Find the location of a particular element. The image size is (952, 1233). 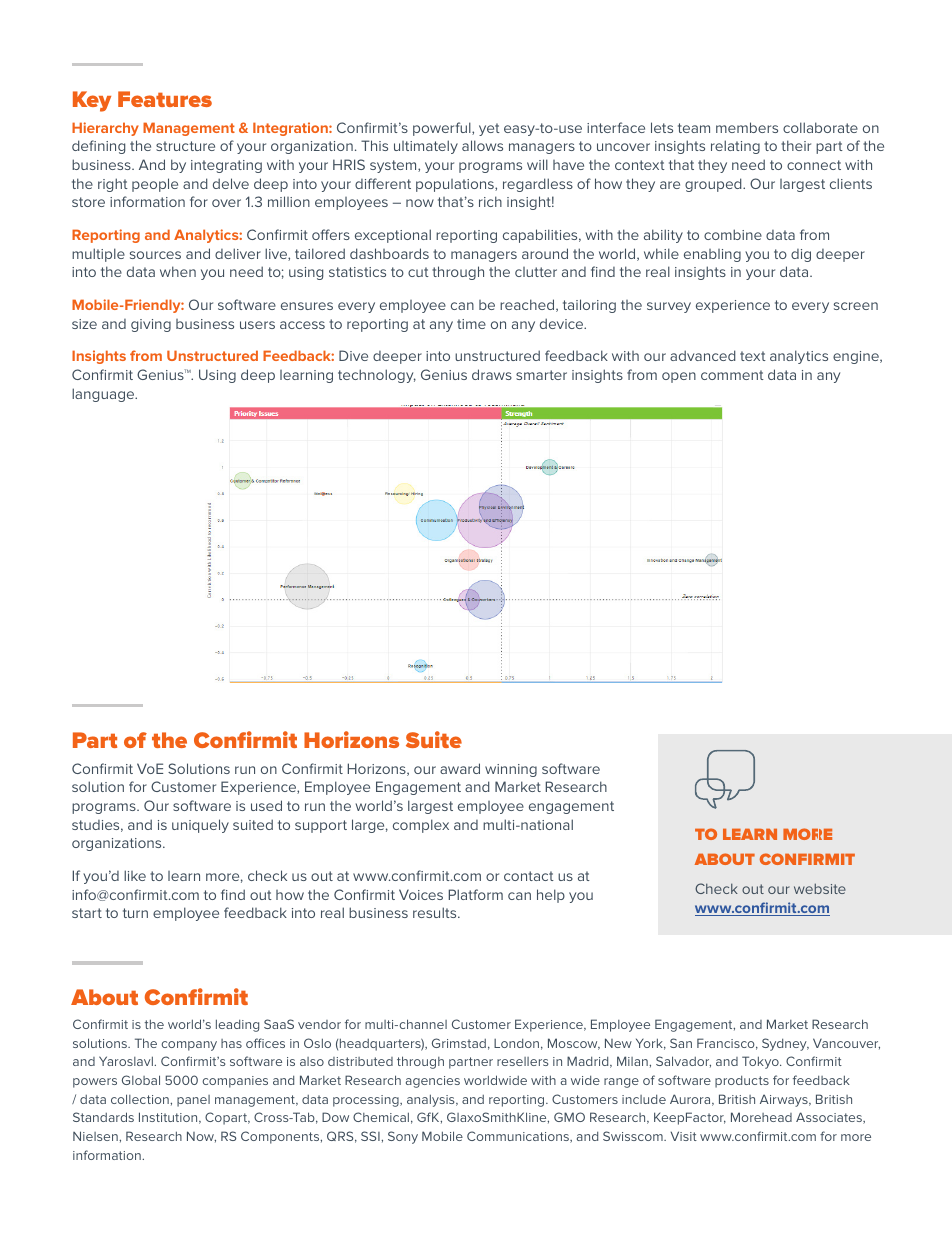

members is located at coordinates (747, 127).
